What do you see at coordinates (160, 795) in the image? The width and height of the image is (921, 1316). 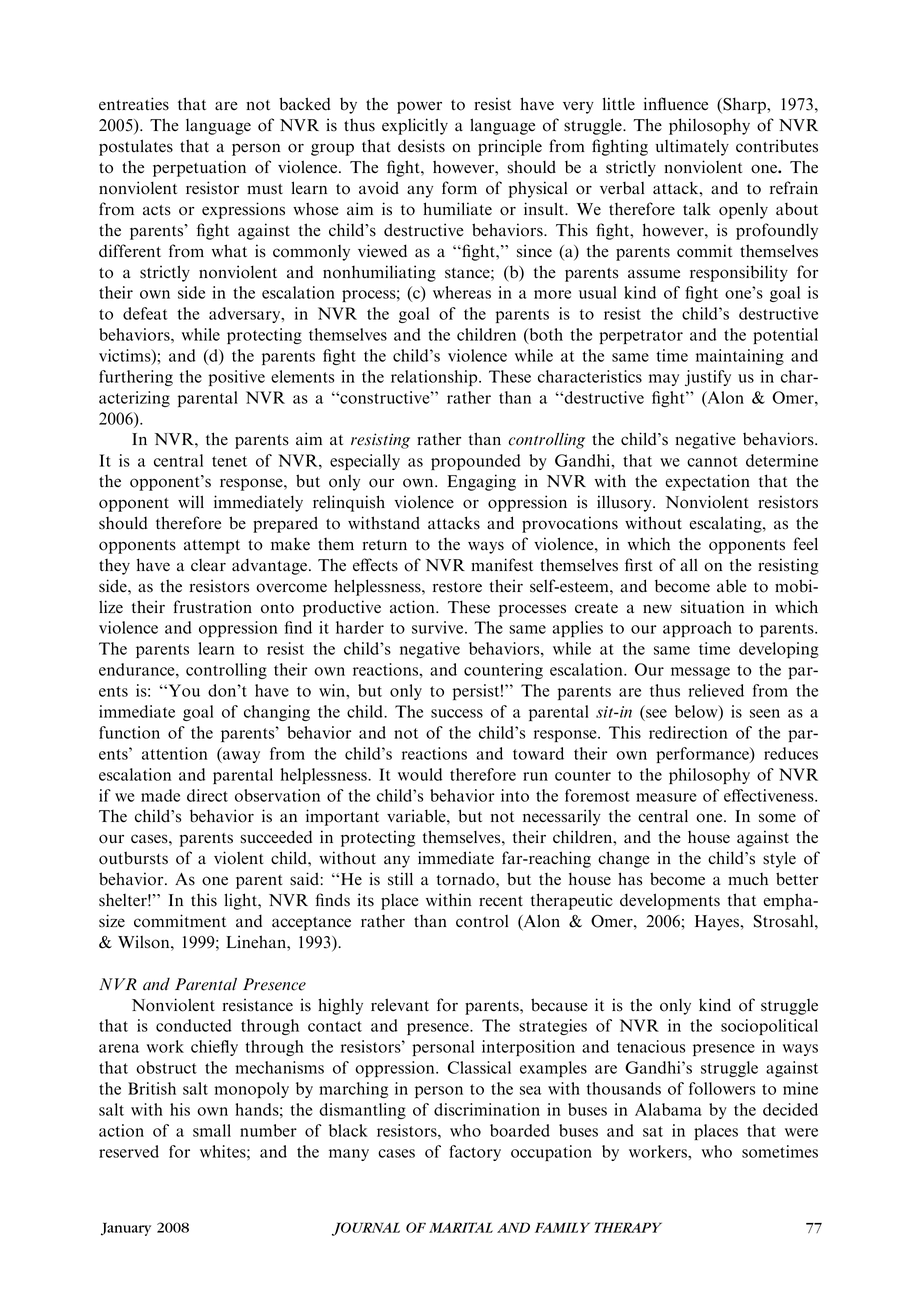 I see `made` at bounding box center [160, 795].
